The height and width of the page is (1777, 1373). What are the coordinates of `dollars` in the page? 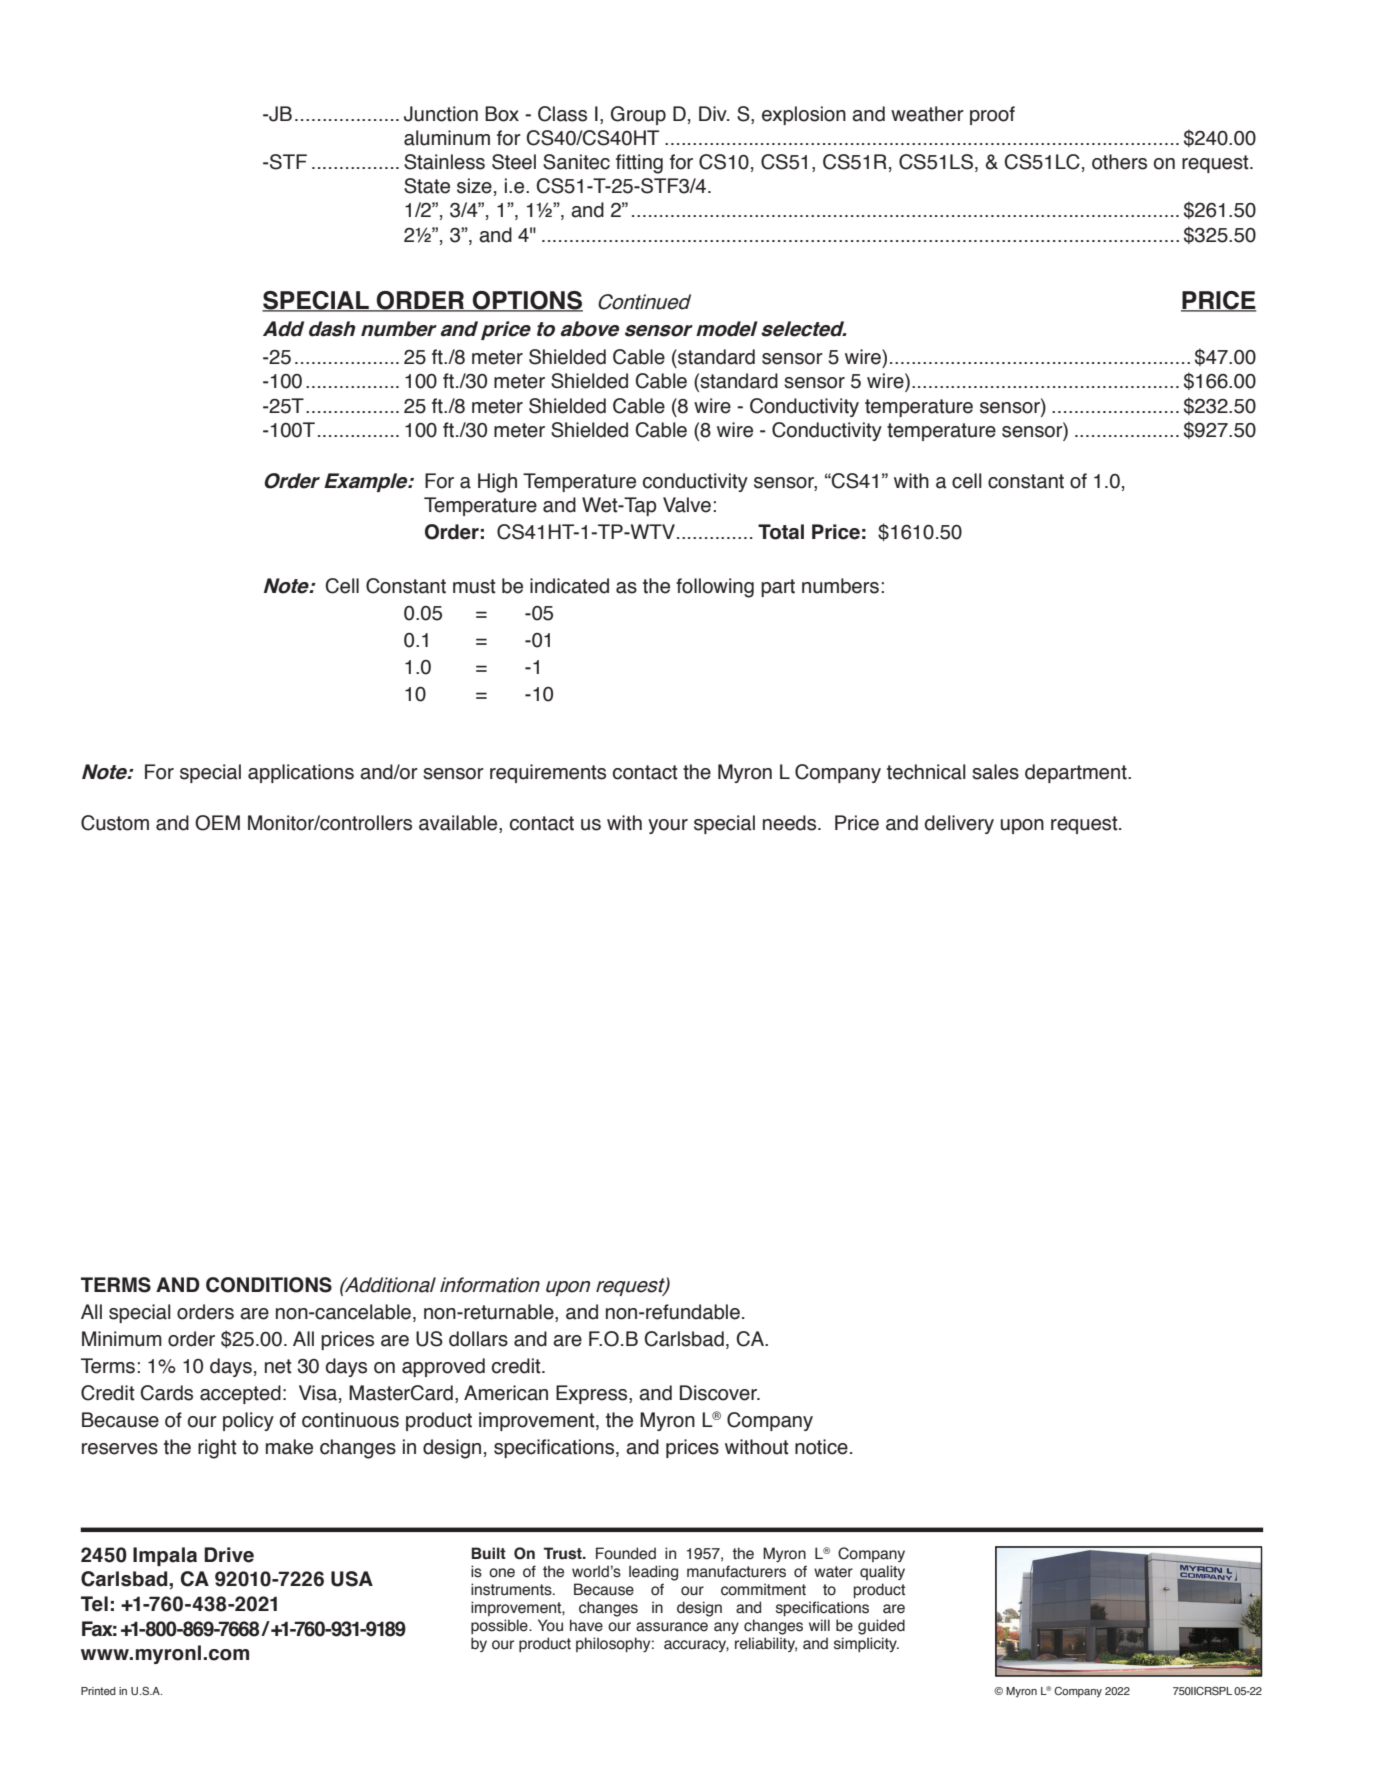 It's located at (478, 1339).
